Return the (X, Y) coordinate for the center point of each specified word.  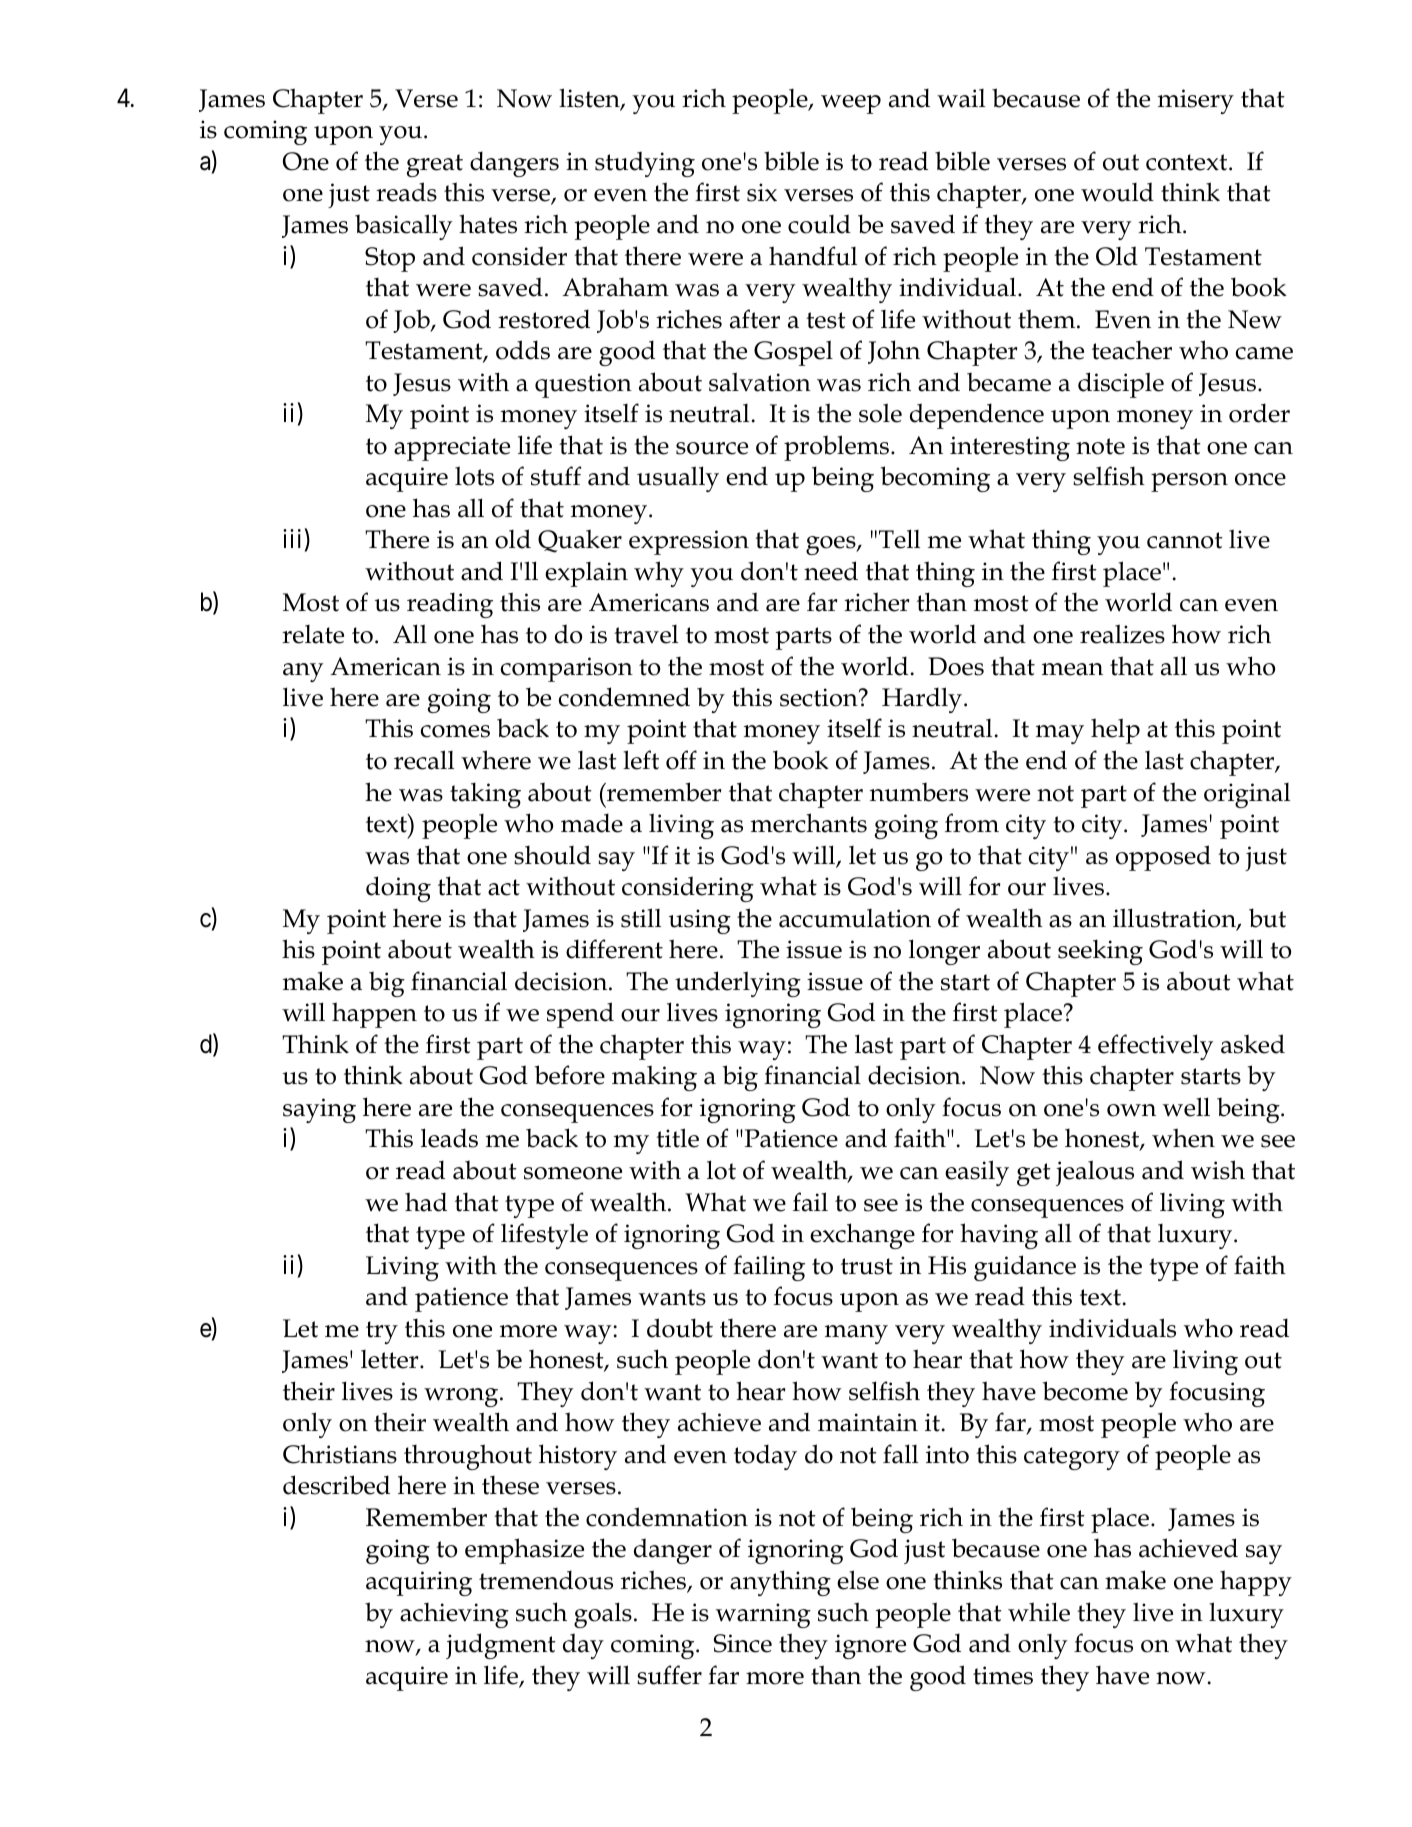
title (677, 1138)
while (1039, 1612)
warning (763, 1615)
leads (449, 1138)
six (762, 192)
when (1183, 1138)
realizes (1122, 634)
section (820, 697)
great (435, 165)
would (1117, 192)
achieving (454, 1615)
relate (313, 634)
